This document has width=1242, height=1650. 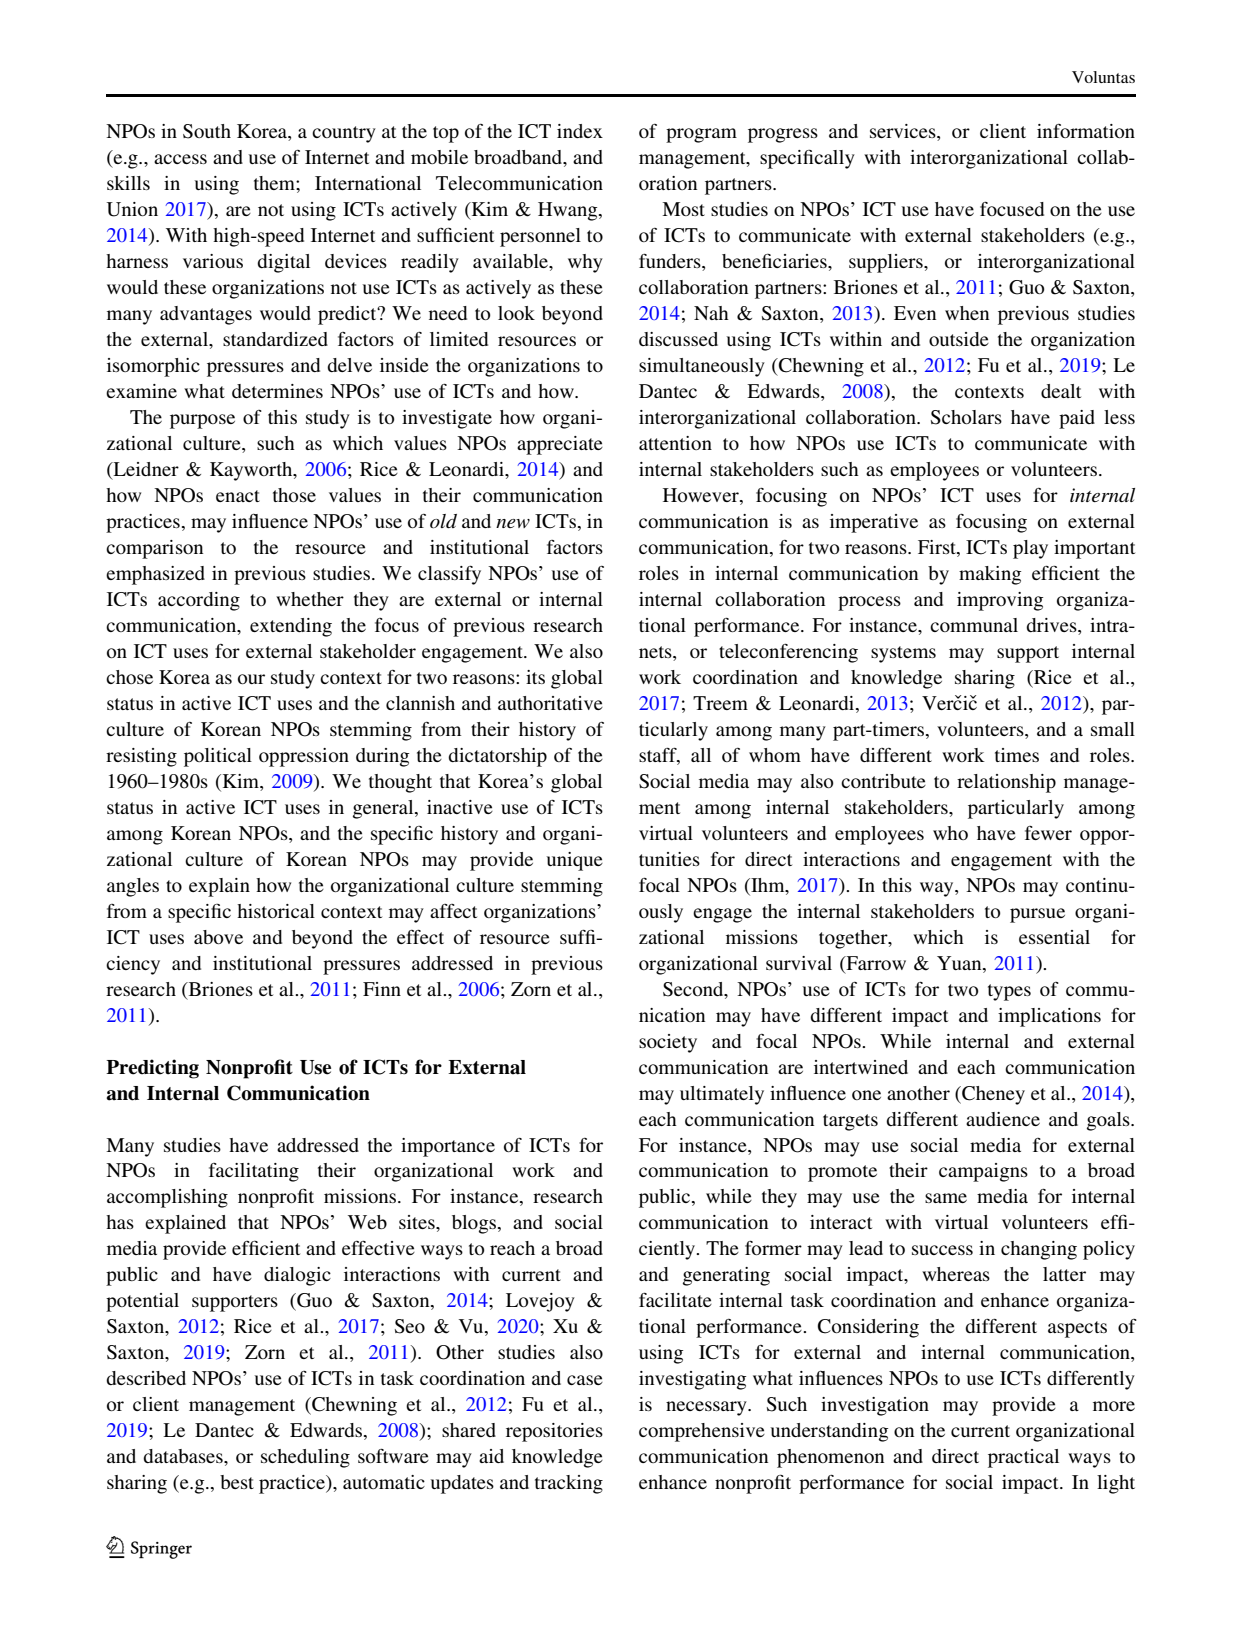 What do you see at coordinates (580, 131) in the document?
I see `index` at bounding box center [580, 131].
